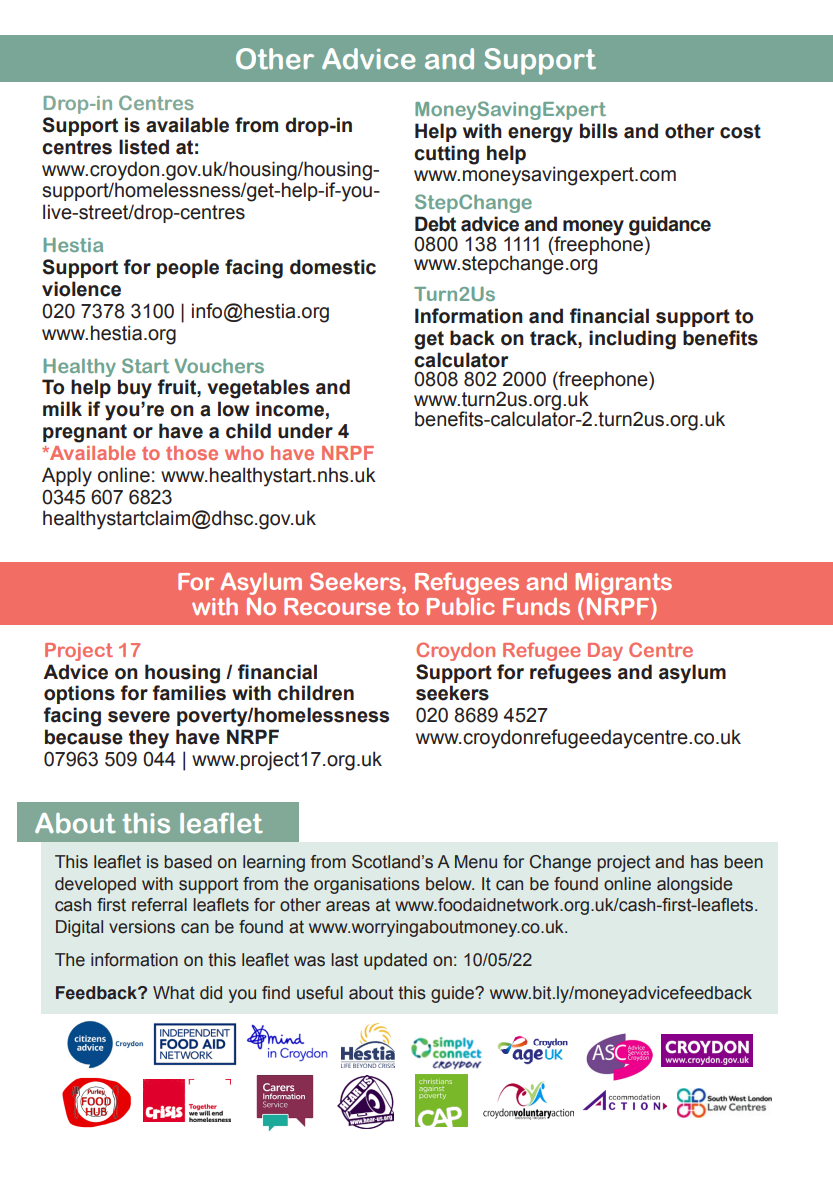 Image resolution: width=833 pixels, height=1181 pixels. Describe the element at coordinates (623, 584) in the page. I see `Migrants` at that location.
